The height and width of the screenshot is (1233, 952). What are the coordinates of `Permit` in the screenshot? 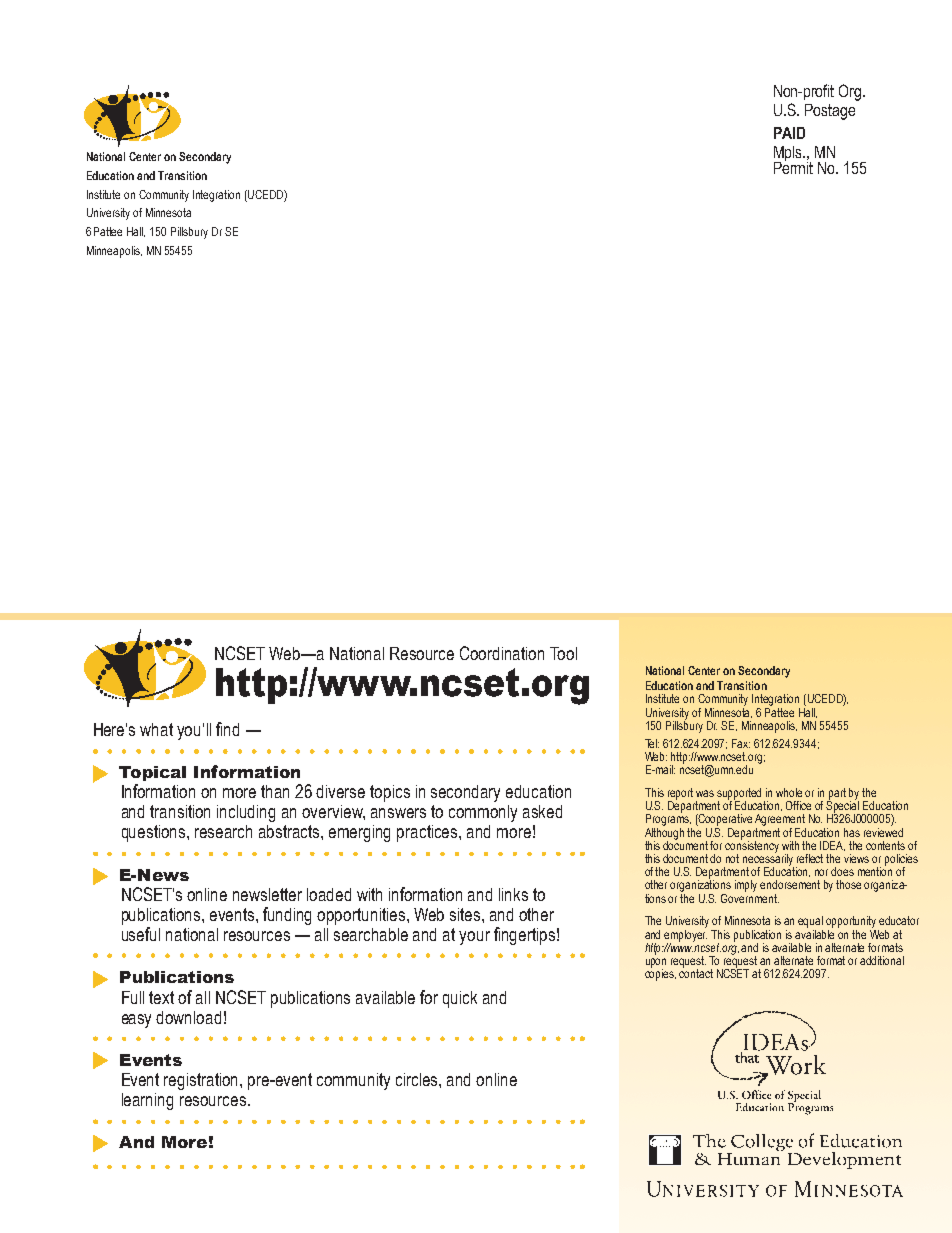 It's located at (793, 166).
